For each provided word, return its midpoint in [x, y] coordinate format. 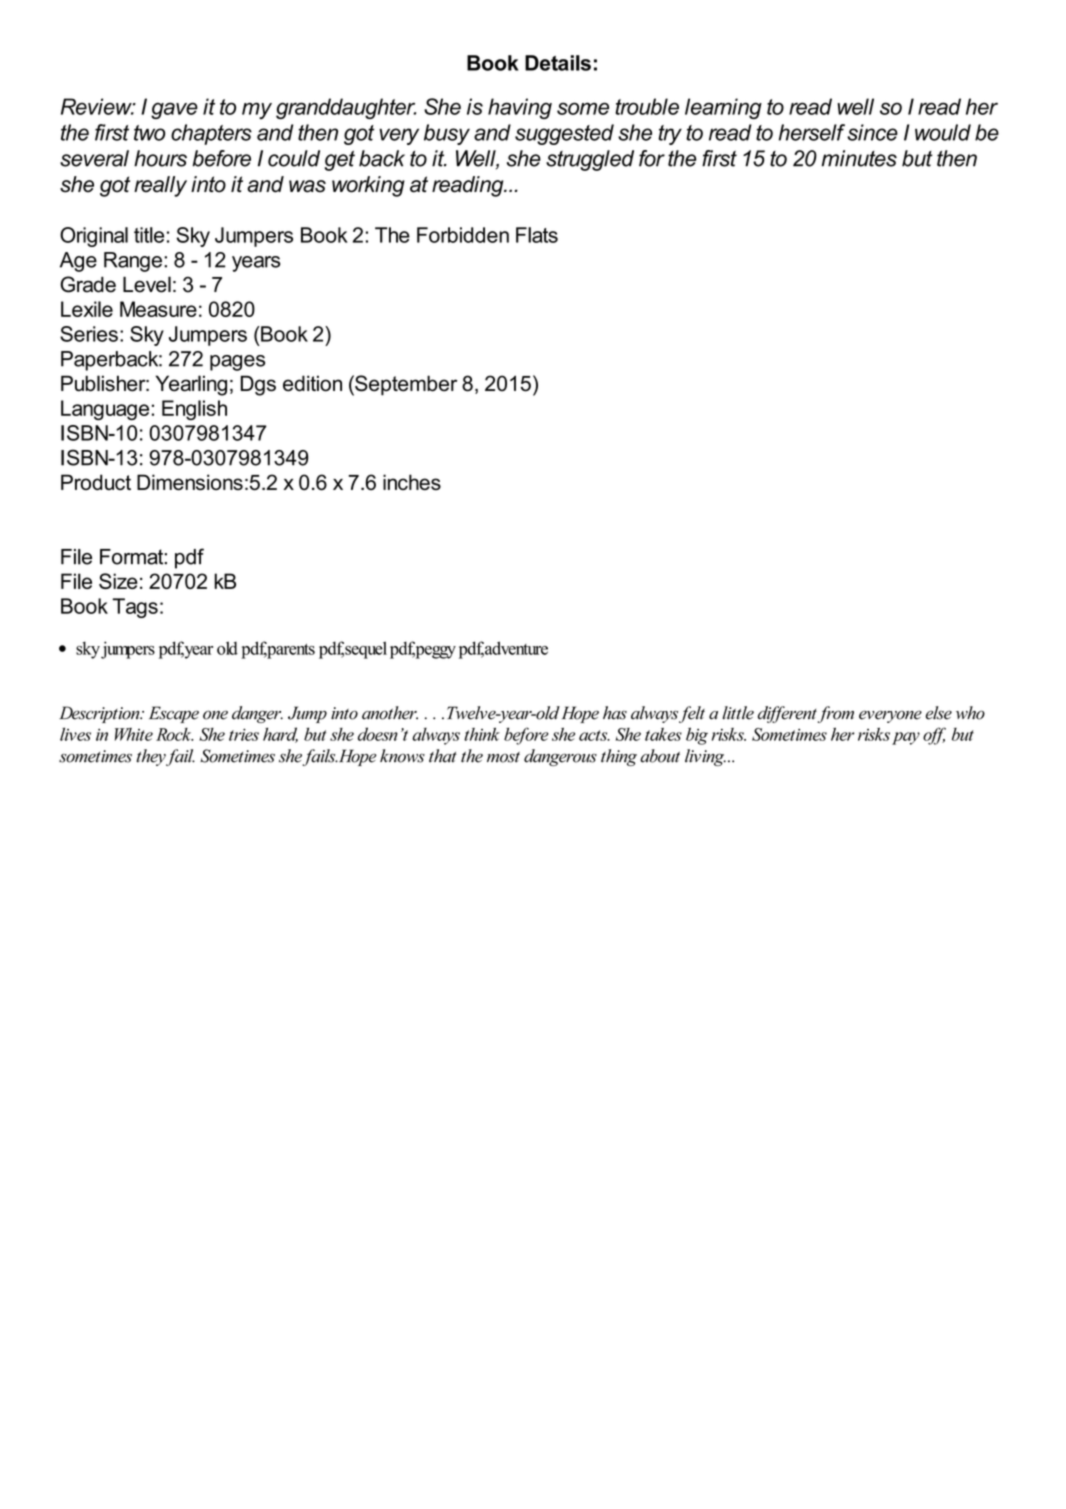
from [834, 714]
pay [906, 738]
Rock [174, 734]
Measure [158, 309]
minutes [859, 158]
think [482, 734]
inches [412, 482]
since [872, 132]
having [520, 108]
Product [96, 482]
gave [174, 110]
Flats [537, 235]
